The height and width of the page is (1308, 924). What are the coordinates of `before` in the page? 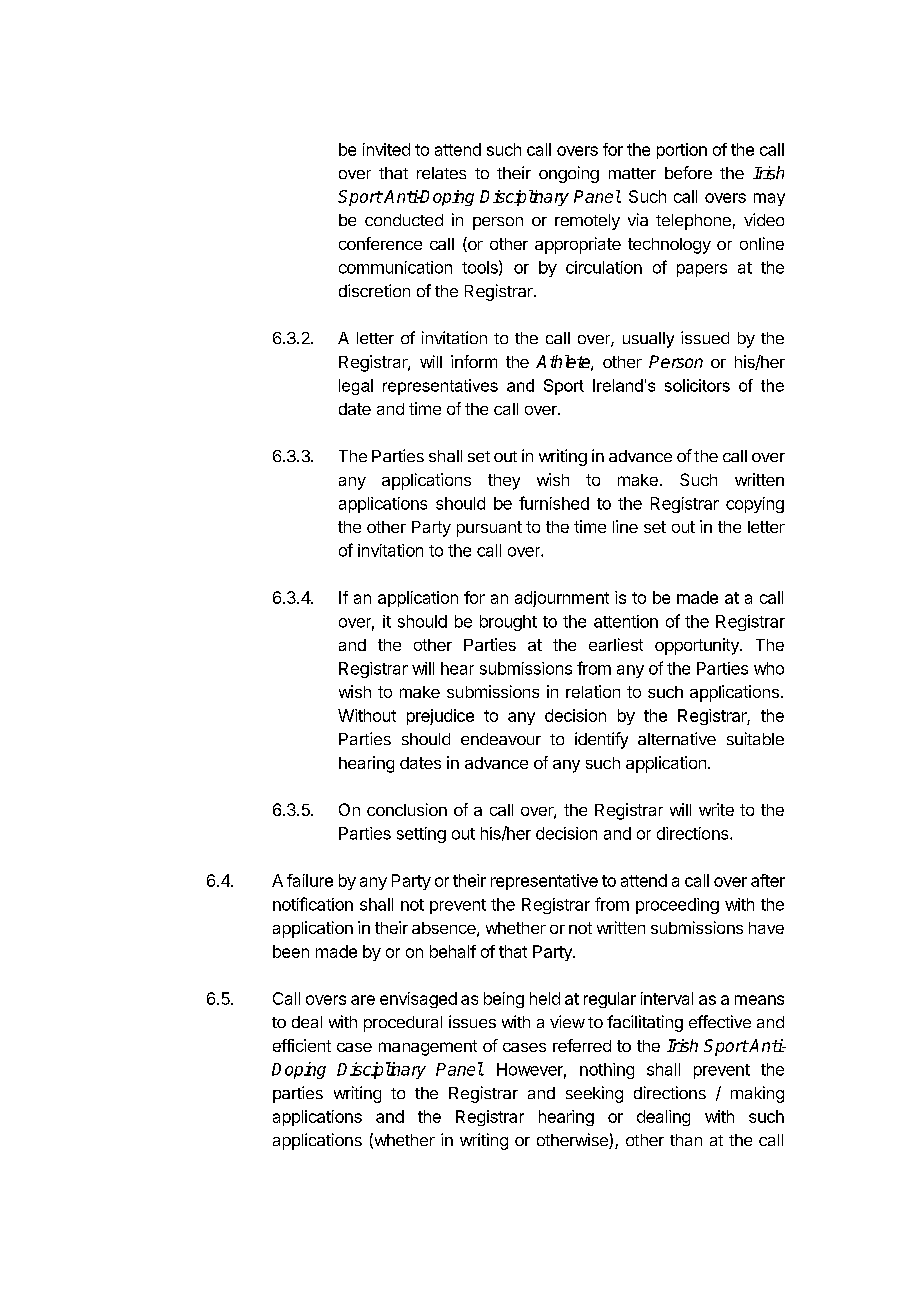 It's located at (688, 172).
